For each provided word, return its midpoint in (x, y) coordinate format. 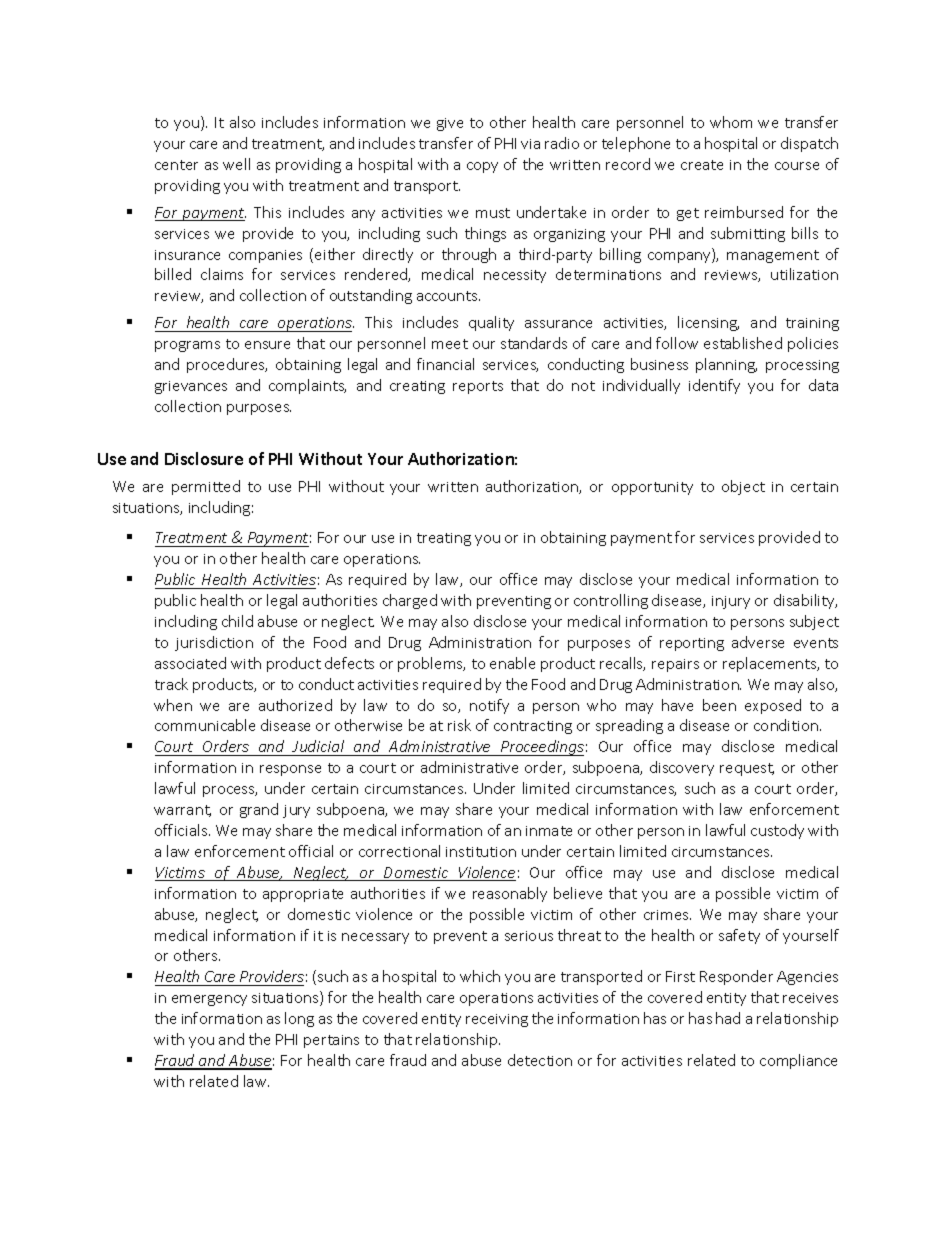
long (299, 1019)
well (236, 164)
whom (731, 122)
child (237, 621)
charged (410, 601)
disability (805, 601)
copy (482, 167)
